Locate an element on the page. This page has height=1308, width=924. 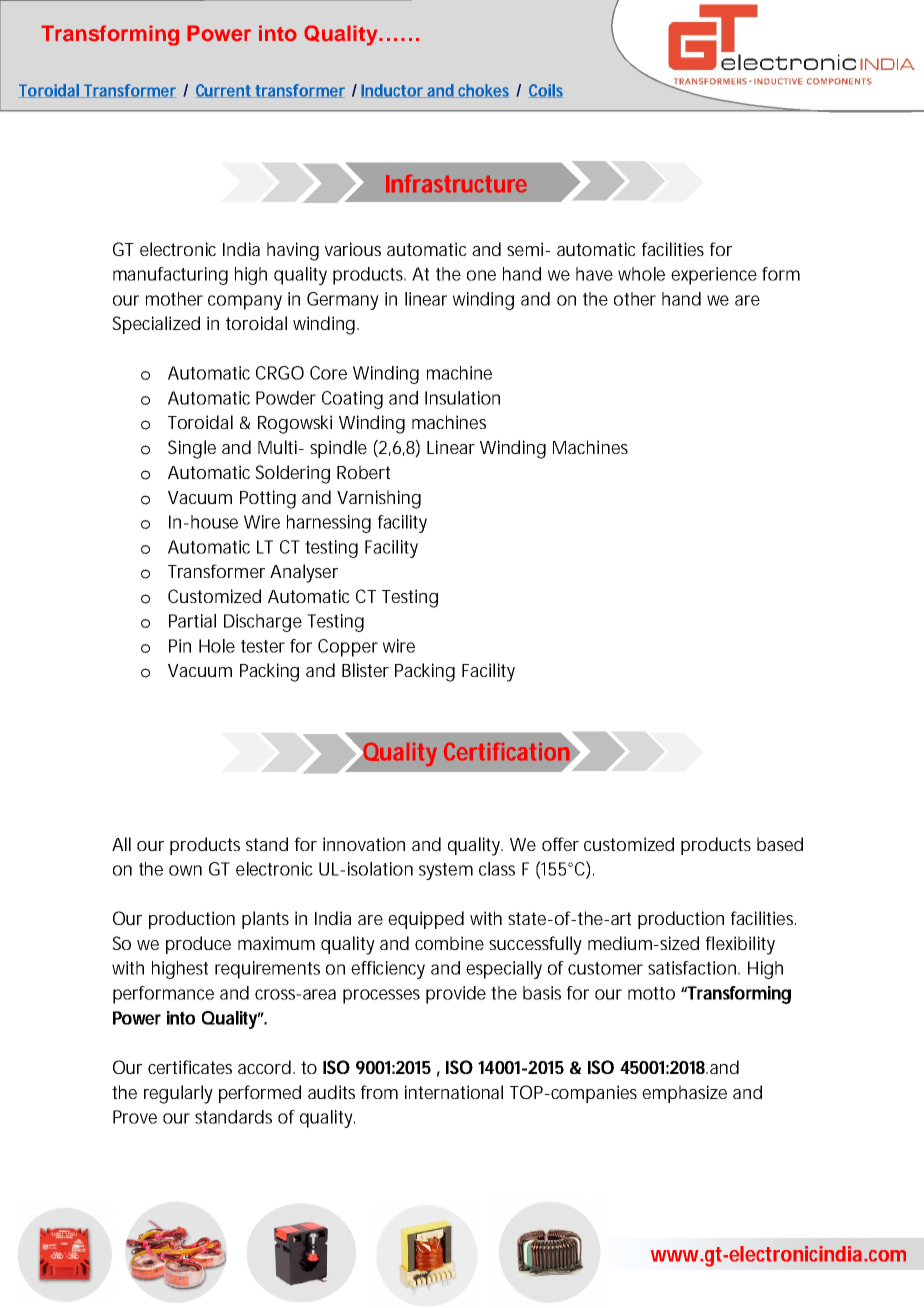
Coils is located at coordinates (546, 91).
